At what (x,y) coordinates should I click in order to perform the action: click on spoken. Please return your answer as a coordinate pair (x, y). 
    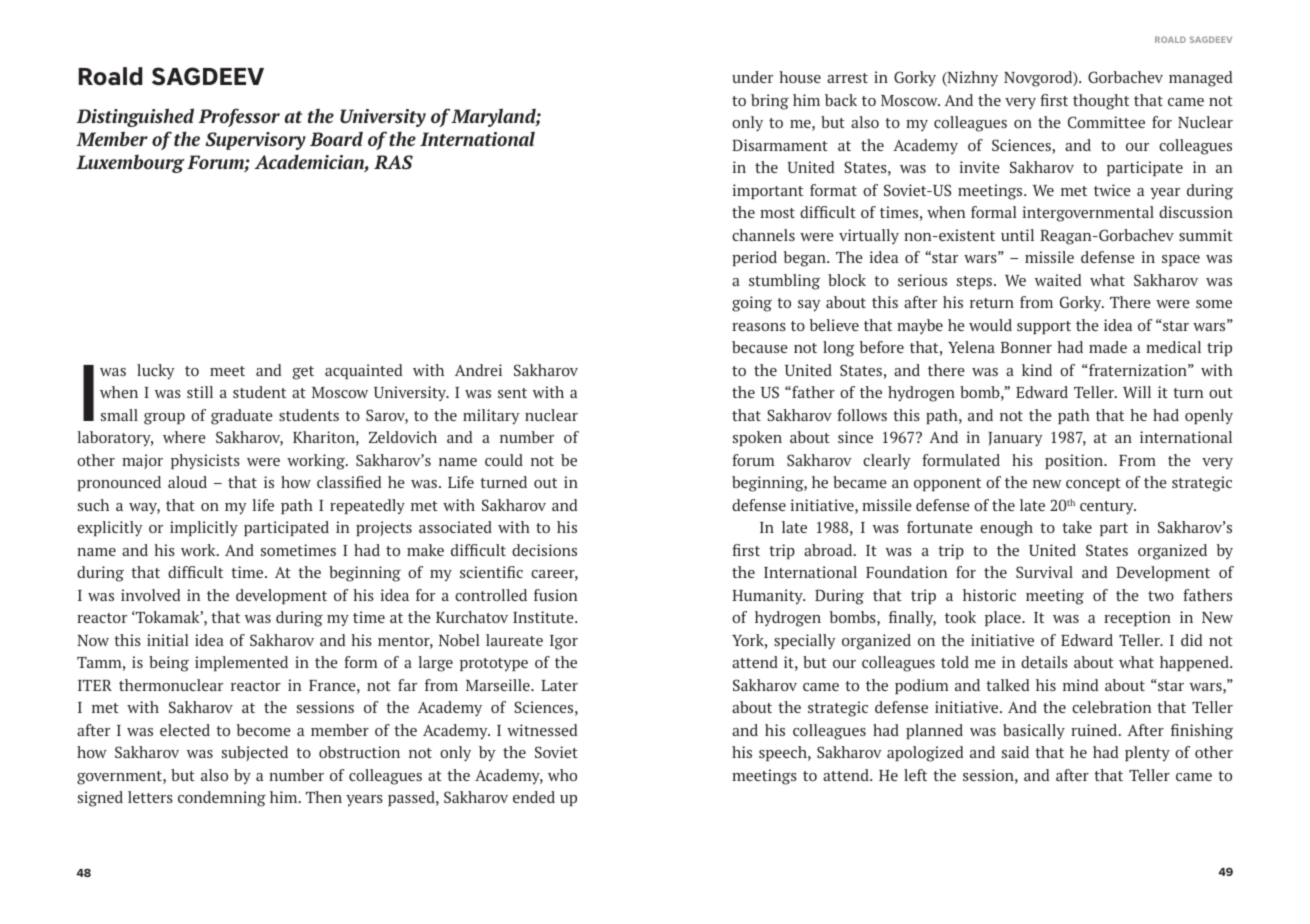
    Looking at the image, I should click on (757, 438).
